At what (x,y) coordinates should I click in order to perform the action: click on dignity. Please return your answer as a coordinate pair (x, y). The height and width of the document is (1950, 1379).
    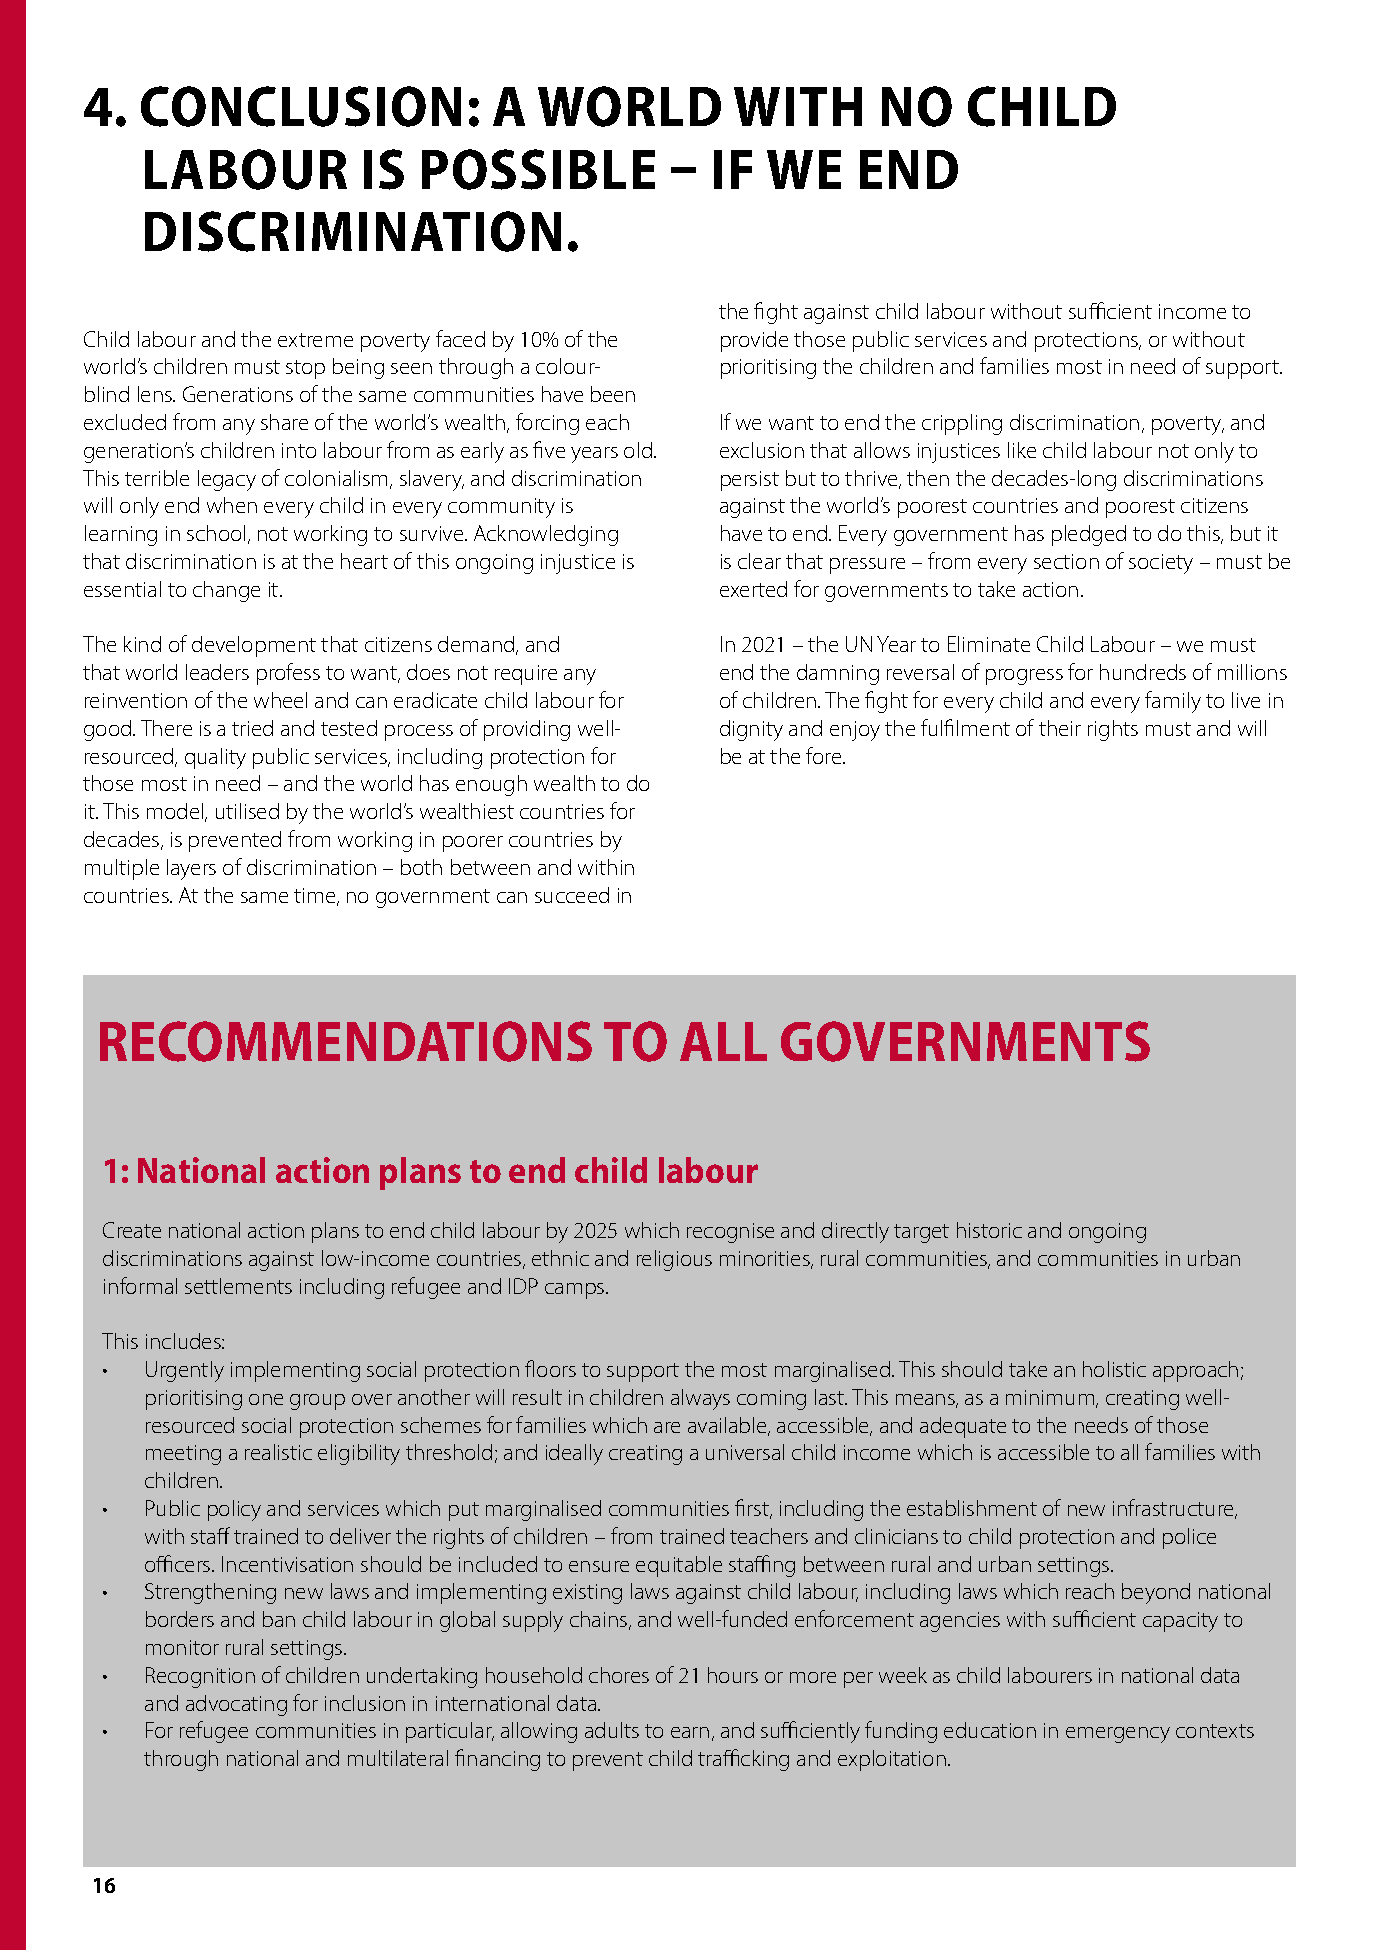
    Looking at the image, I should click on (751, 730).
